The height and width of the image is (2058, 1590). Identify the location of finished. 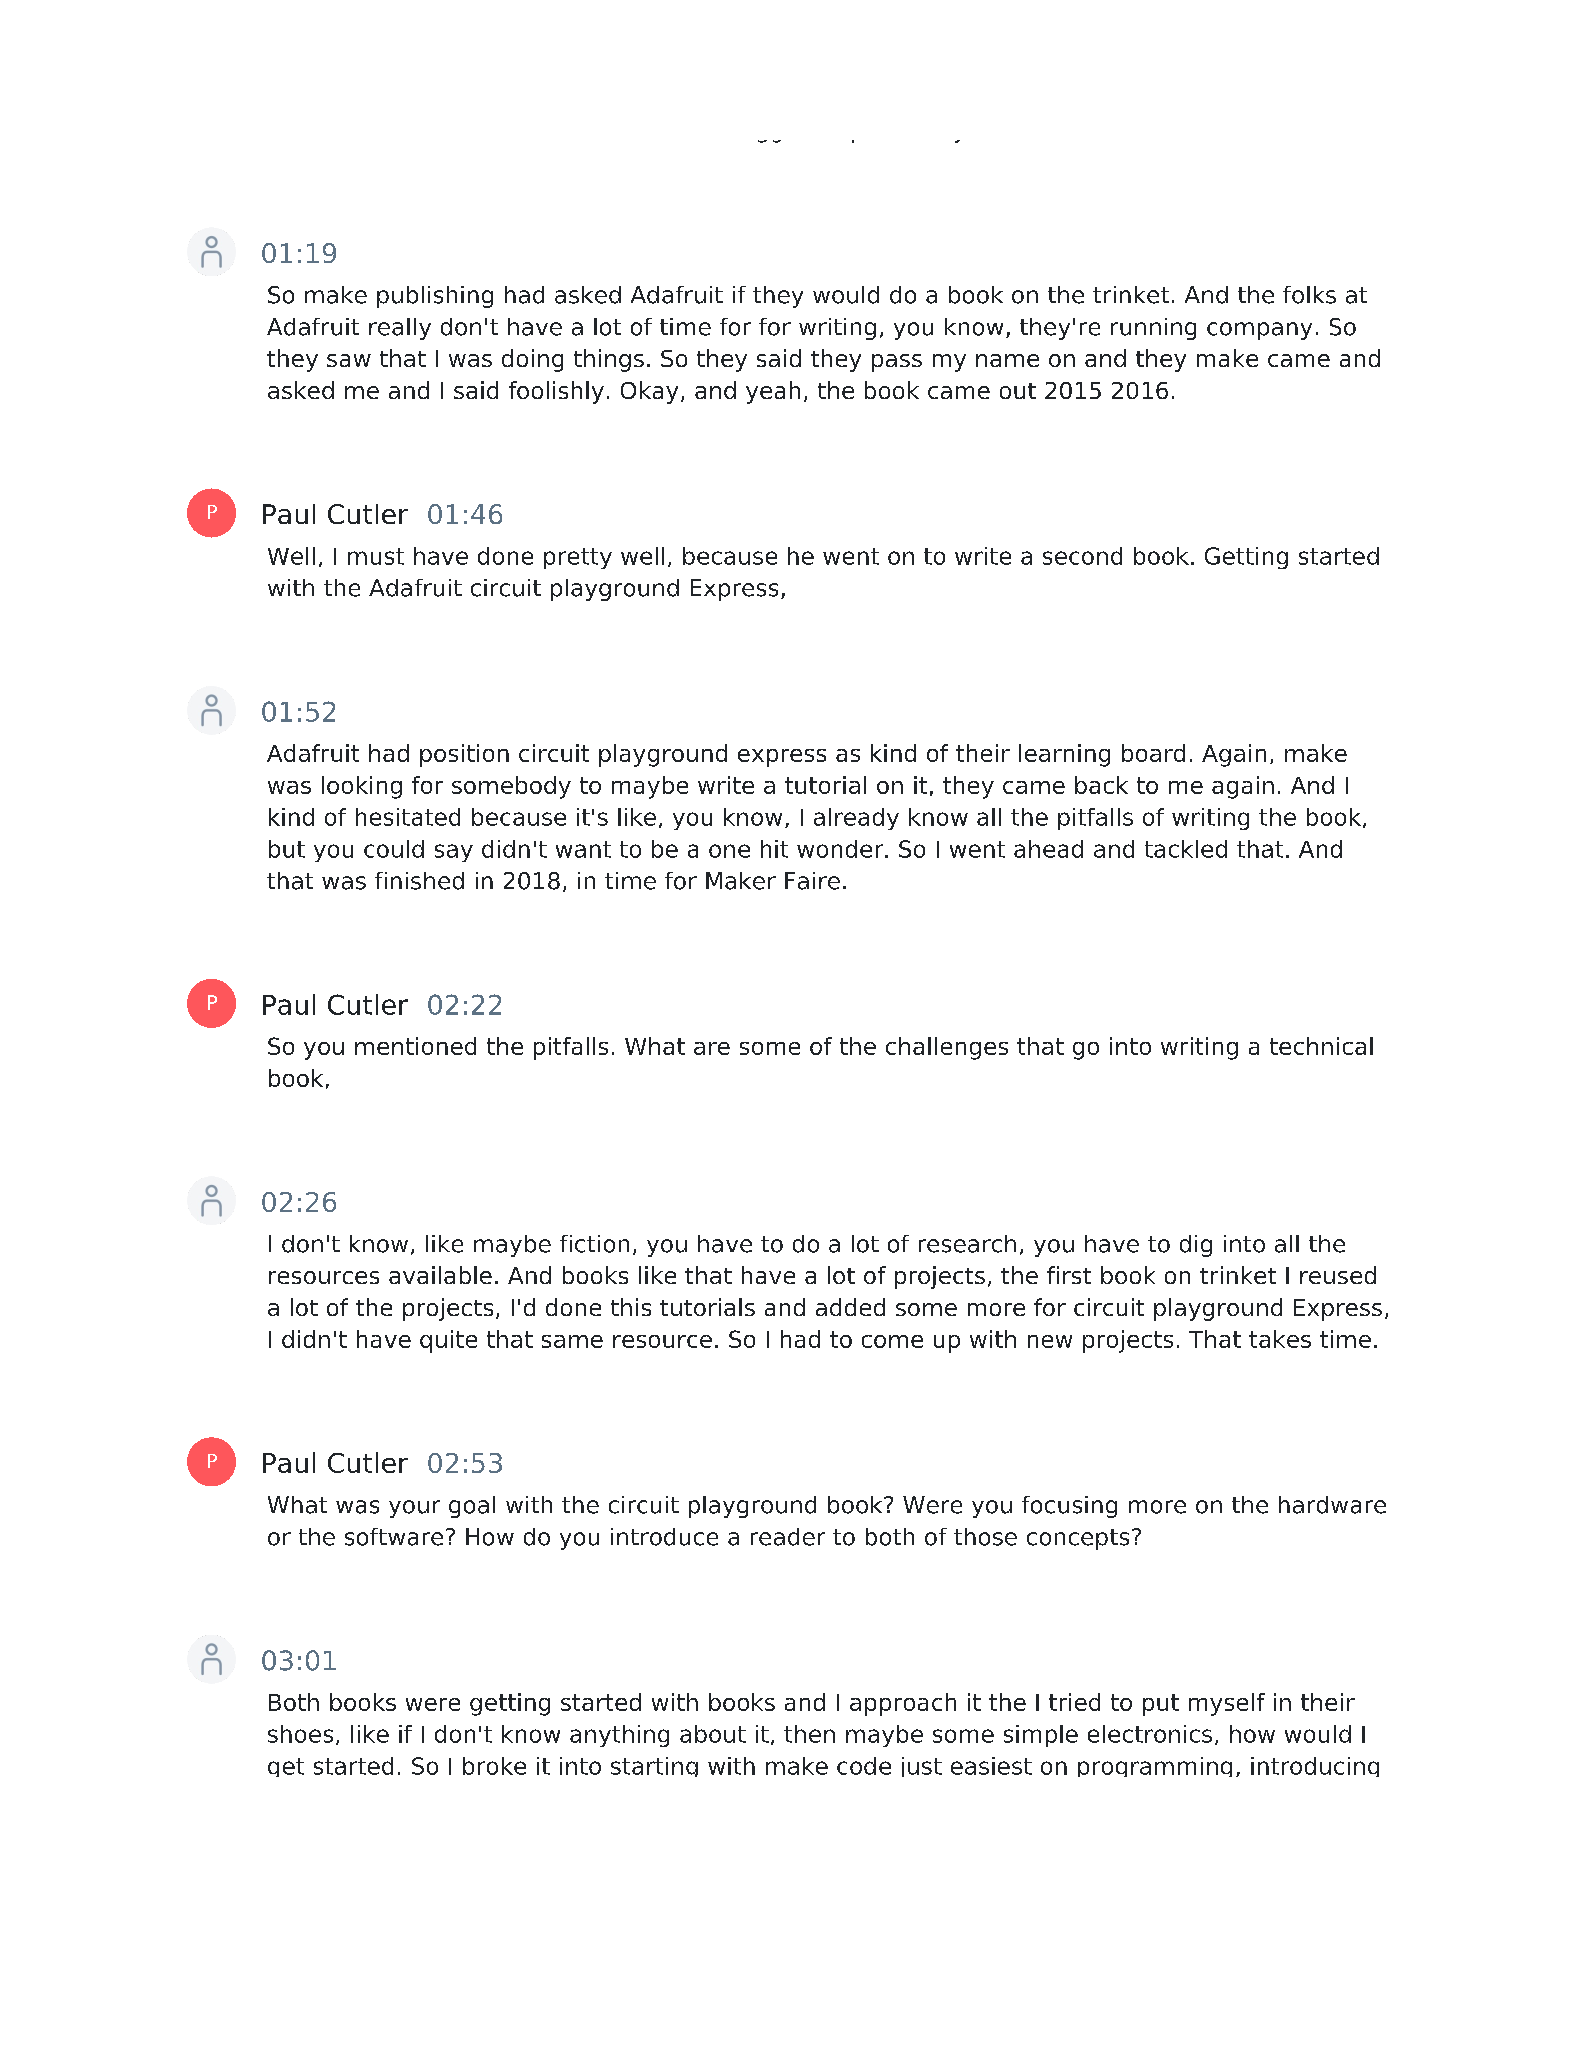
(419, 881).
